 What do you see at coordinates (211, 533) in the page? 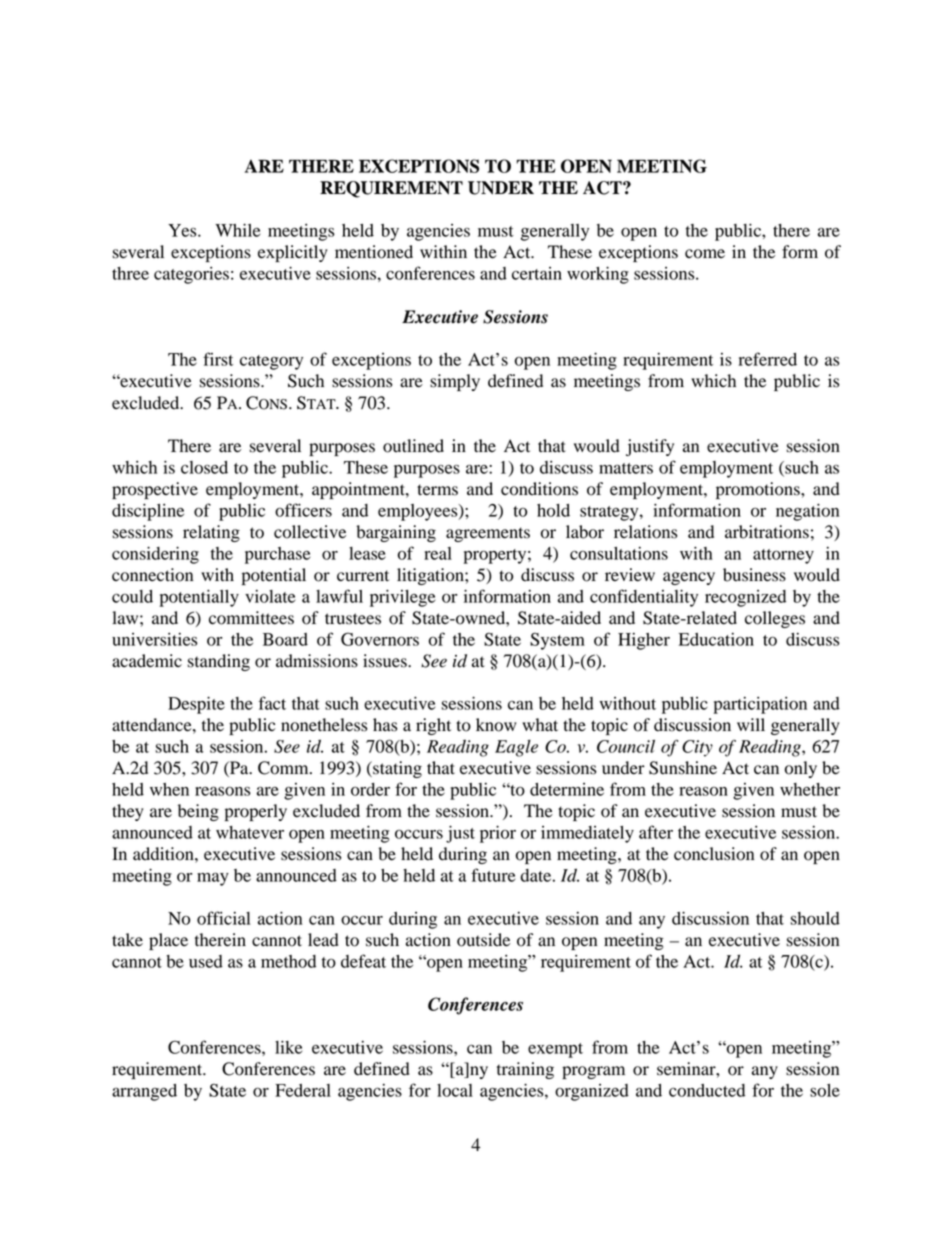
I see `relating` at bounding box center [211, 533].
